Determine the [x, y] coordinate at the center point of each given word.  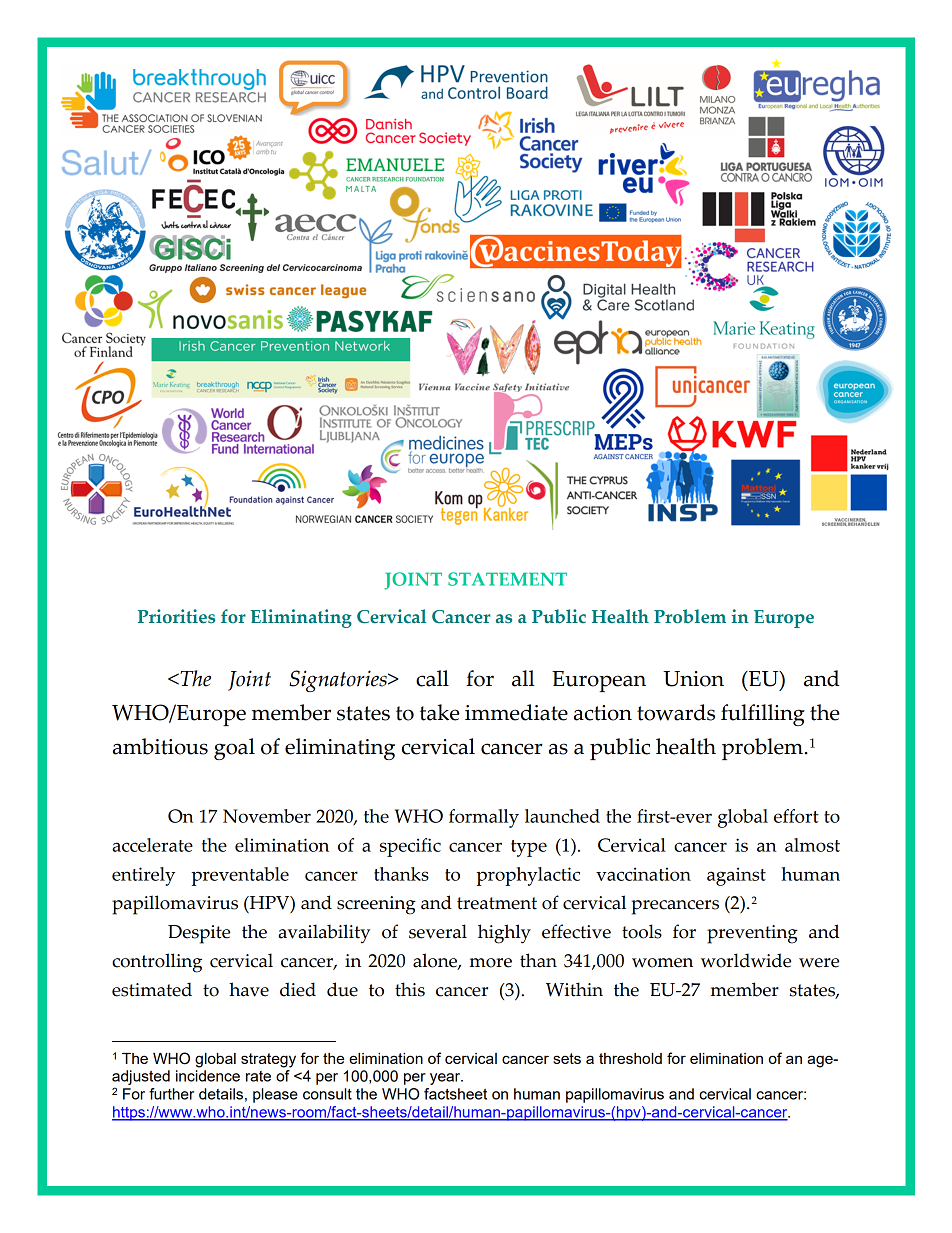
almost [812, 845]
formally [484, 818]
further [171, 1094]
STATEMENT [507, 579]
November [267, 816]
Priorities [176, 616]
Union [693, 679]
